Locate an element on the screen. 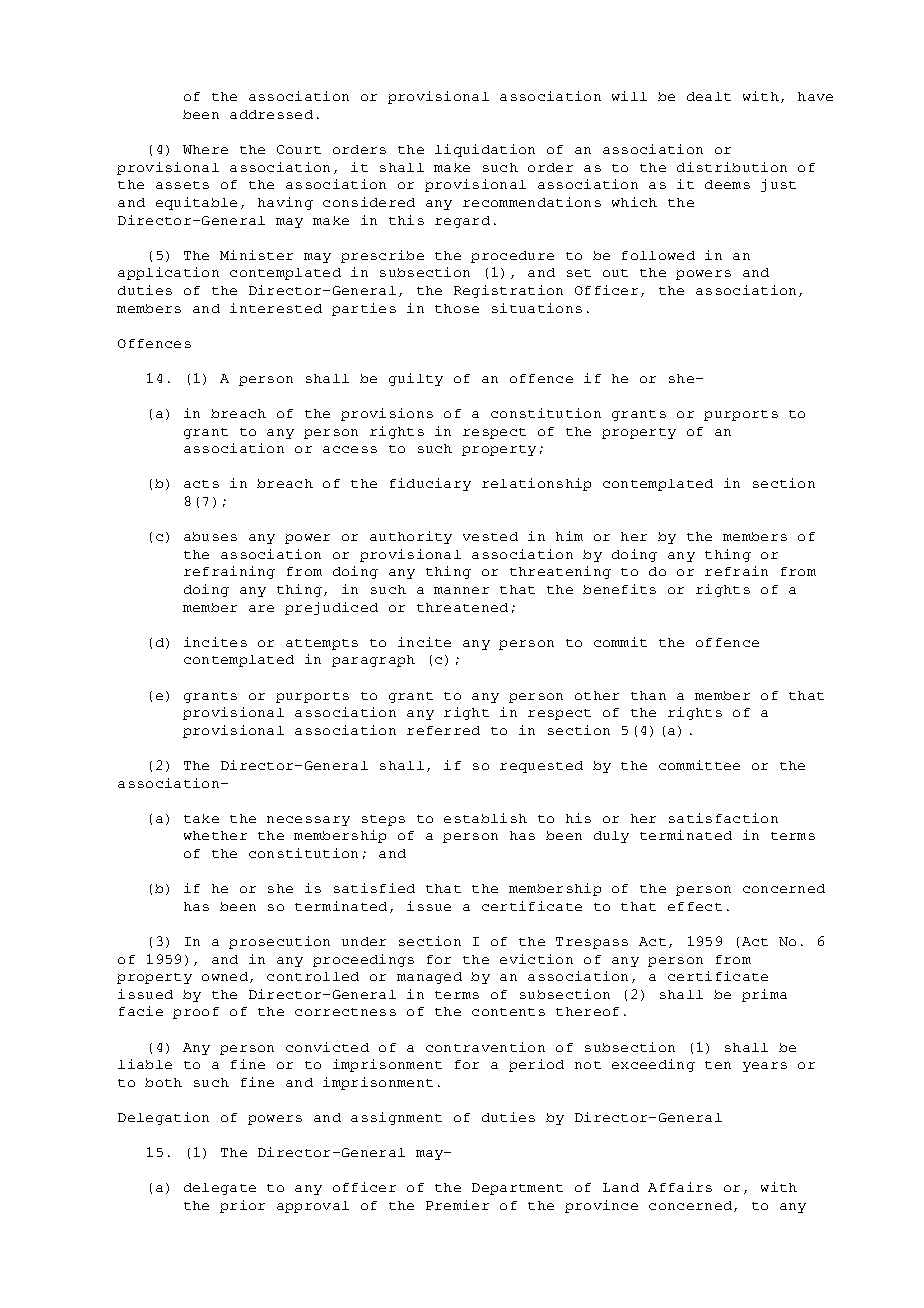 The width and height of the screenshot is (924, 1308). distribution is located at coordinates (732, 167).
